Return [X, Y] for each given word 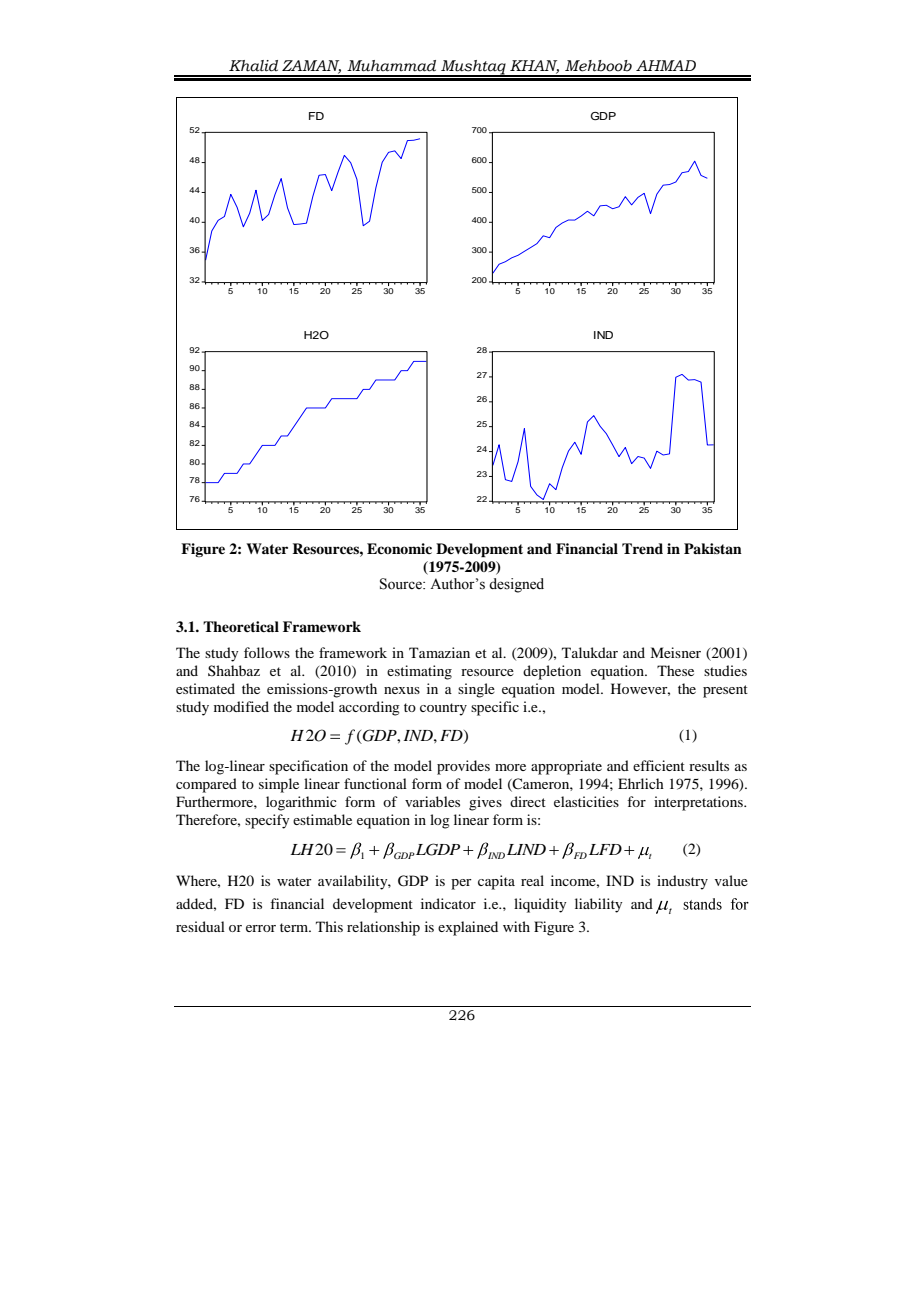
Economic [399, 548]
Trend [642, 548]
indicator [448, 903]
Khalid [253, 66]
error [261, 928]
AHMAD [666, 65]
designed [516, 585]
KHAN [534, 66]
